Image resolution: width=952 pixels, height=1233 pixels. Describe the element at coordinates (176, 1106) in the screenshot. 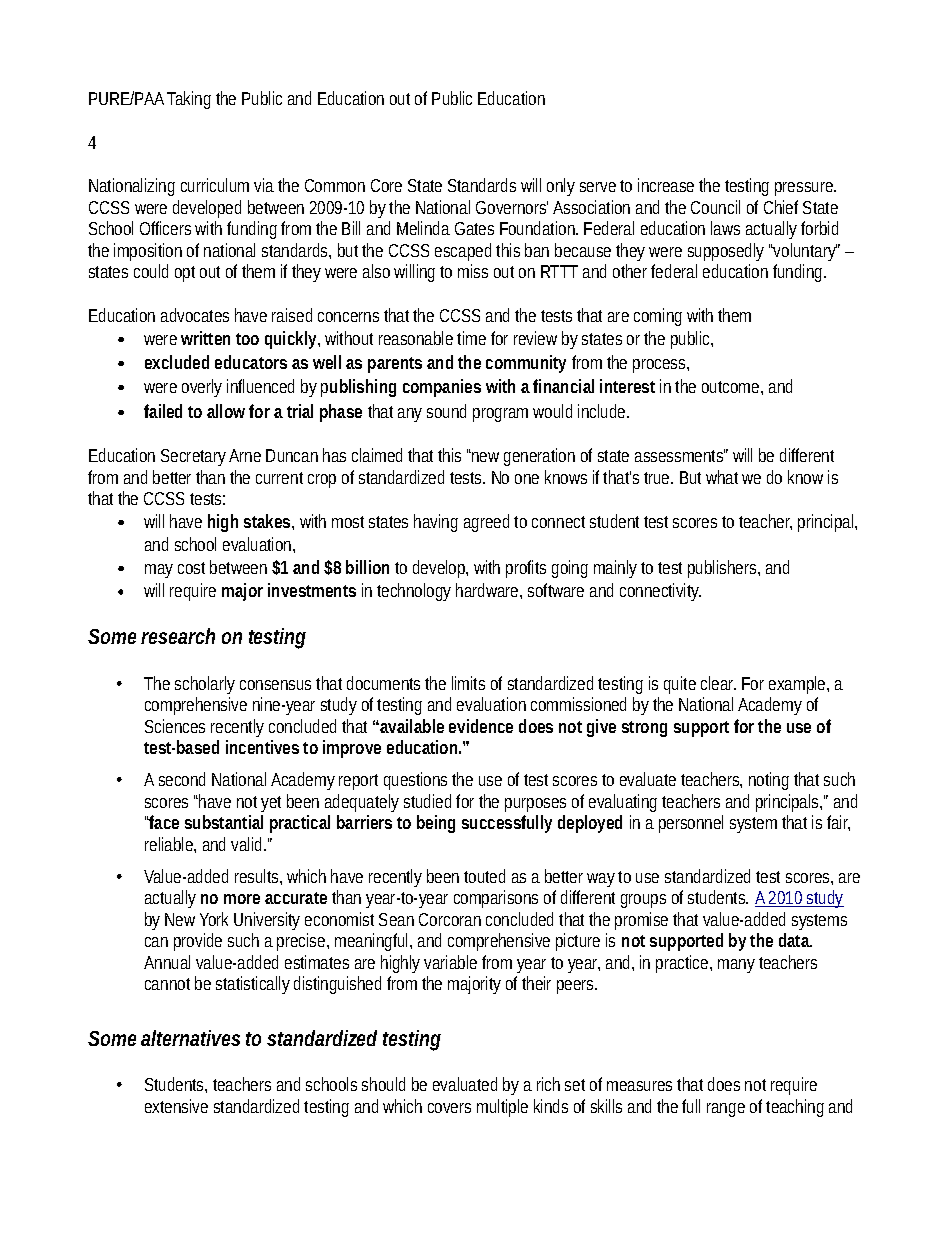

I see `extensive` at that location.
